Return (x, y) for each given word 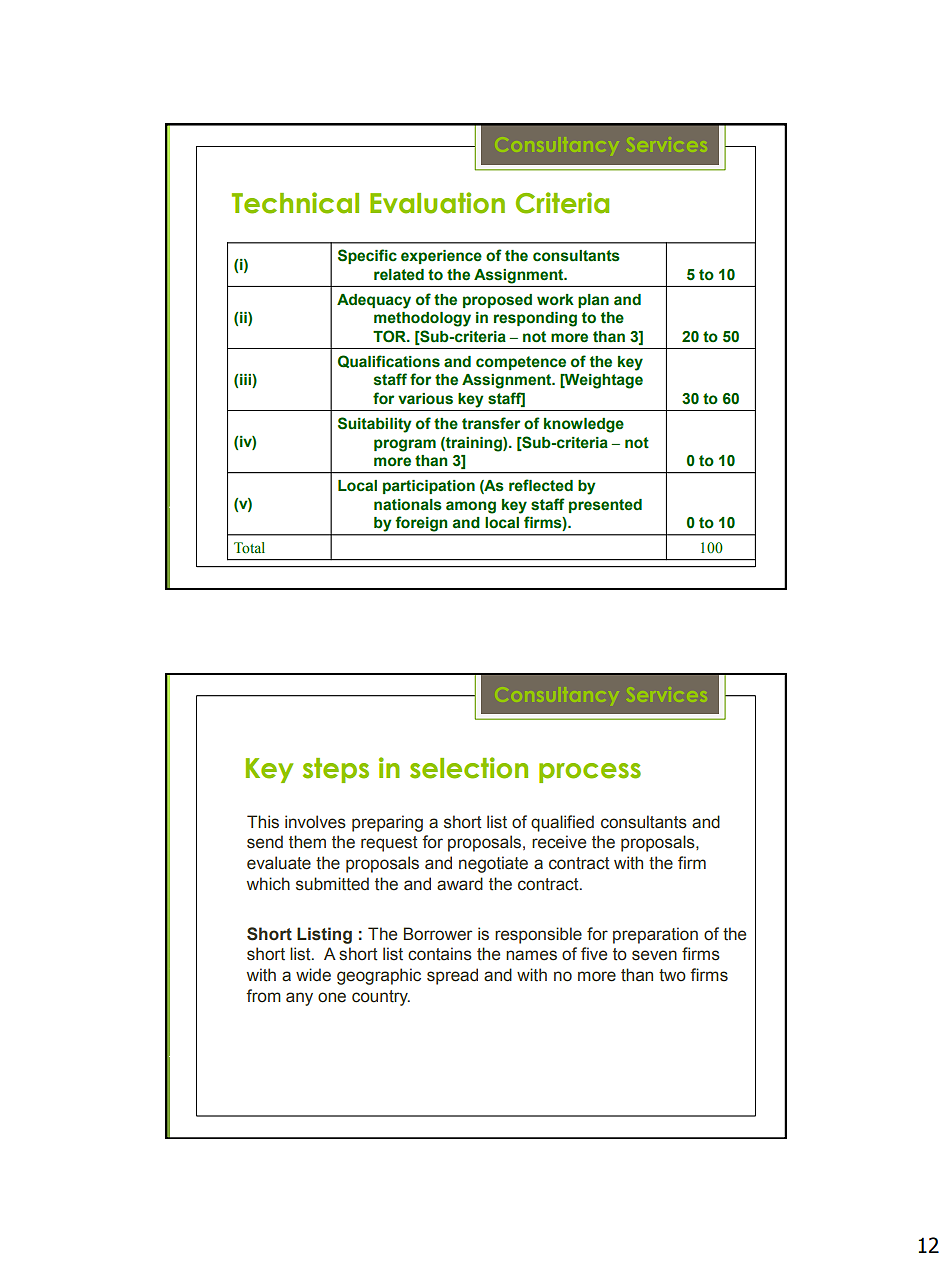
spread (452, 976)
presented (605, 506)
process (590, 773)
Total (249, 548)
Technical (295, 203)
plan (593, 301)
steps (336, 770)
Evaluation (437, 203)
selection (469, 768)
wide (313, 975)
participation (429, 487)
